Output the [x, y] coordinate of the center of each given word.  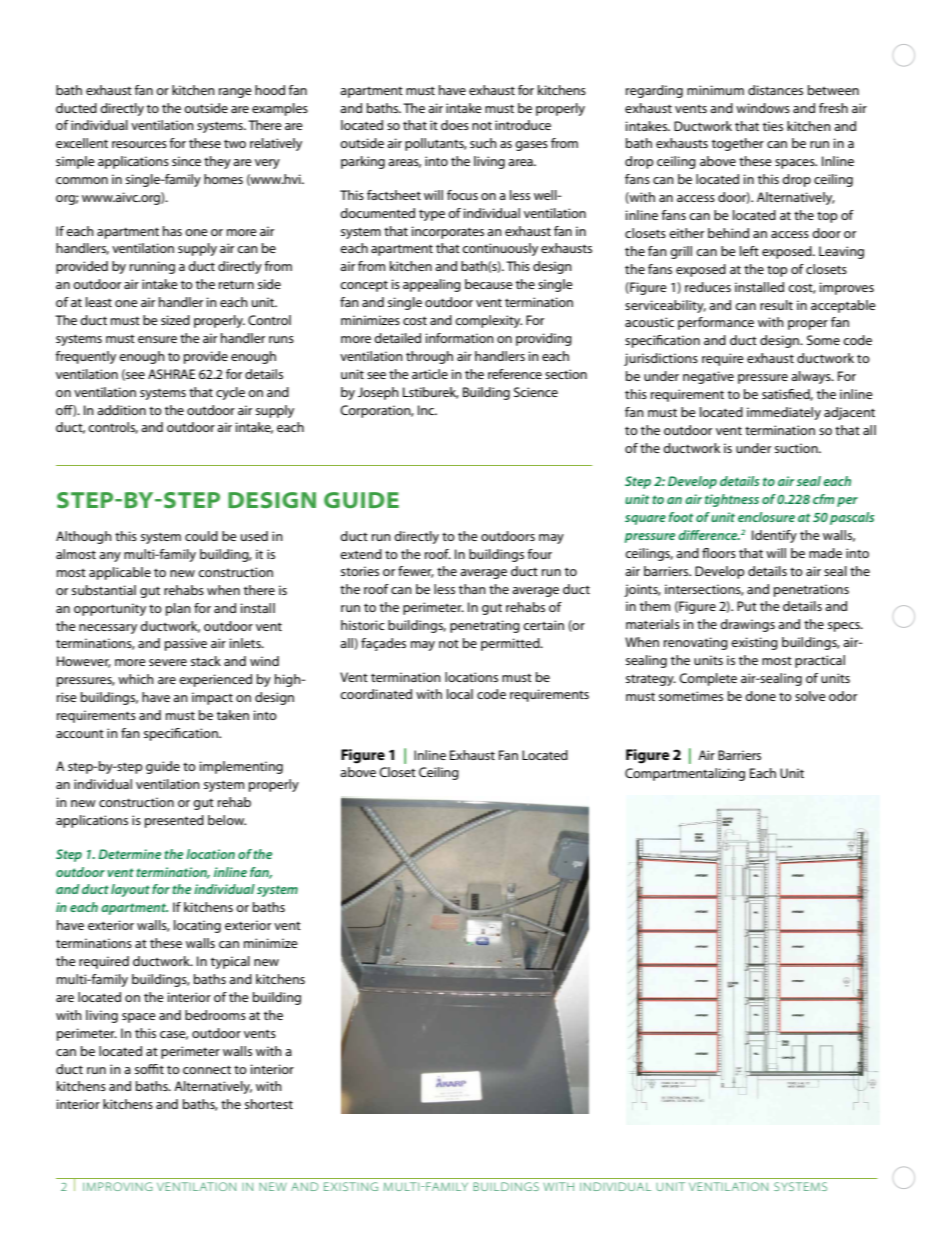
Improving [118, 1186]
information [460, 338]
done [760, 696]
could [201, 536]
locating [197, 926]
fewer [416, 572]
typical [230, 962]
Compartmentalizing [685, 774]
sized [175, 320]
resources [139, 144]
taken [233, 715]
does [455, 125]
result [776, 305]
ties [773, 126]
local [460, 694]
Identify [774, 536]
